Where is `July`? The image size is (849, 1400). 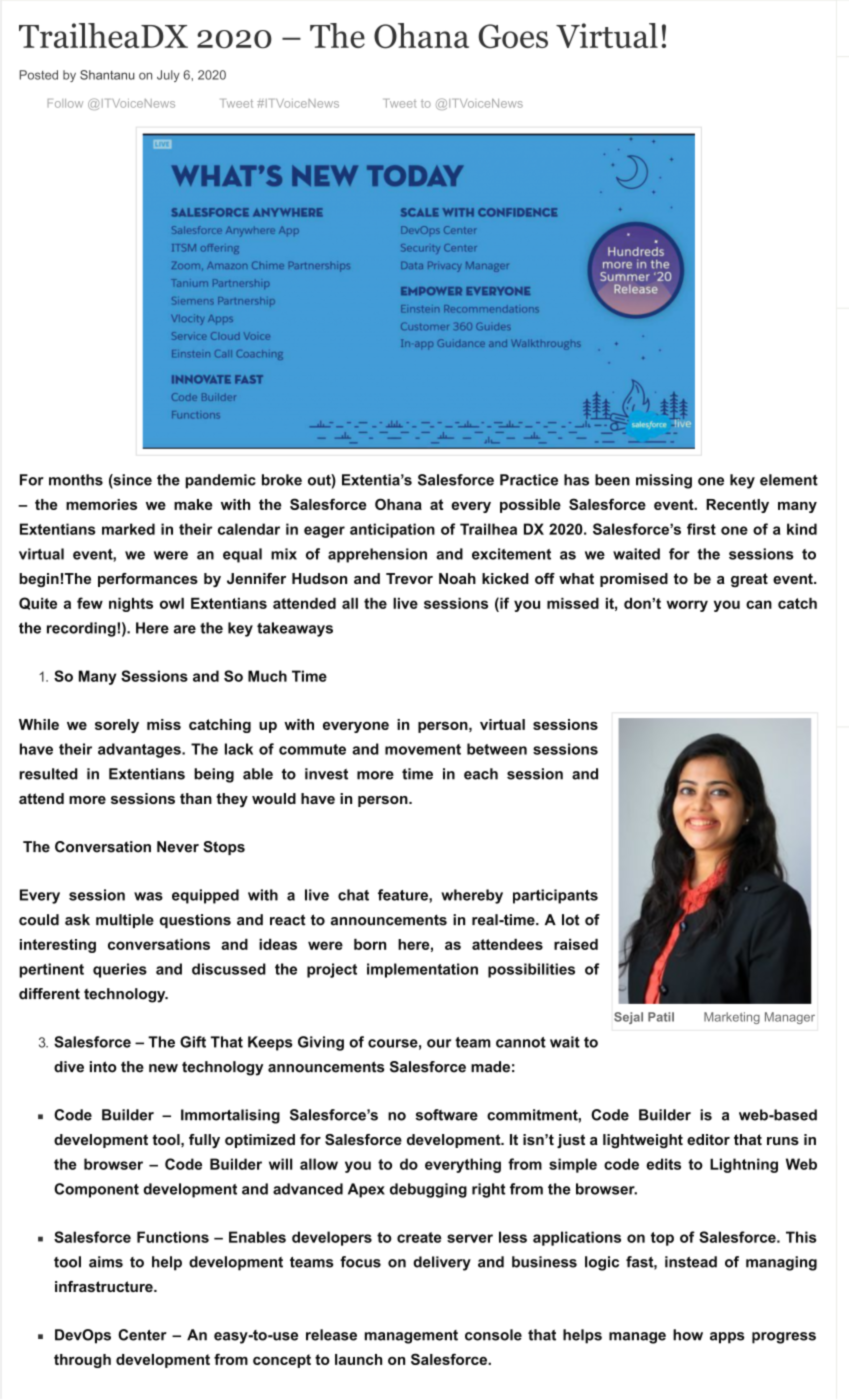
July is located at coordinates (168, 76).
